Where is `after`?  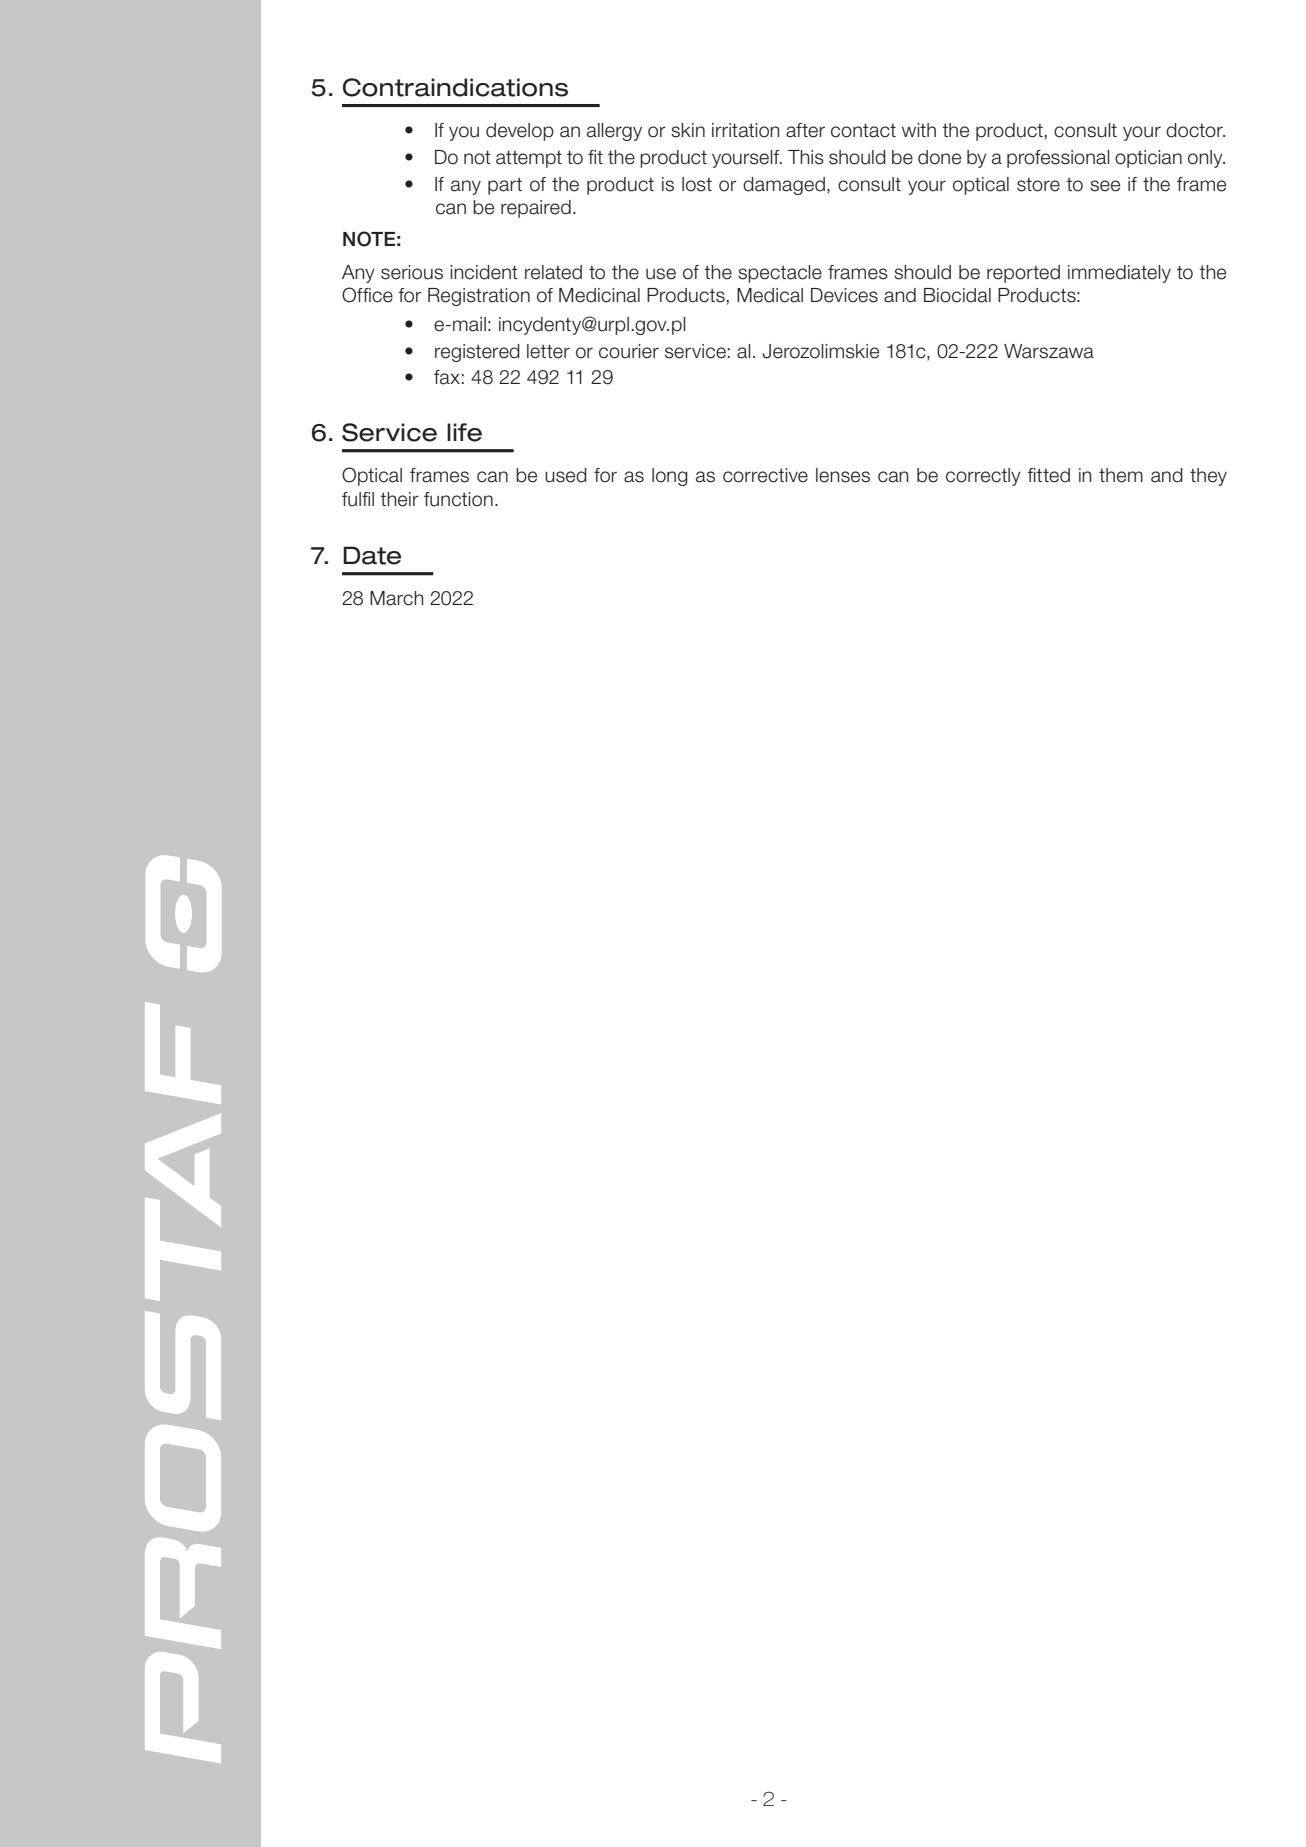 after is located at coordinates (805, 130).
